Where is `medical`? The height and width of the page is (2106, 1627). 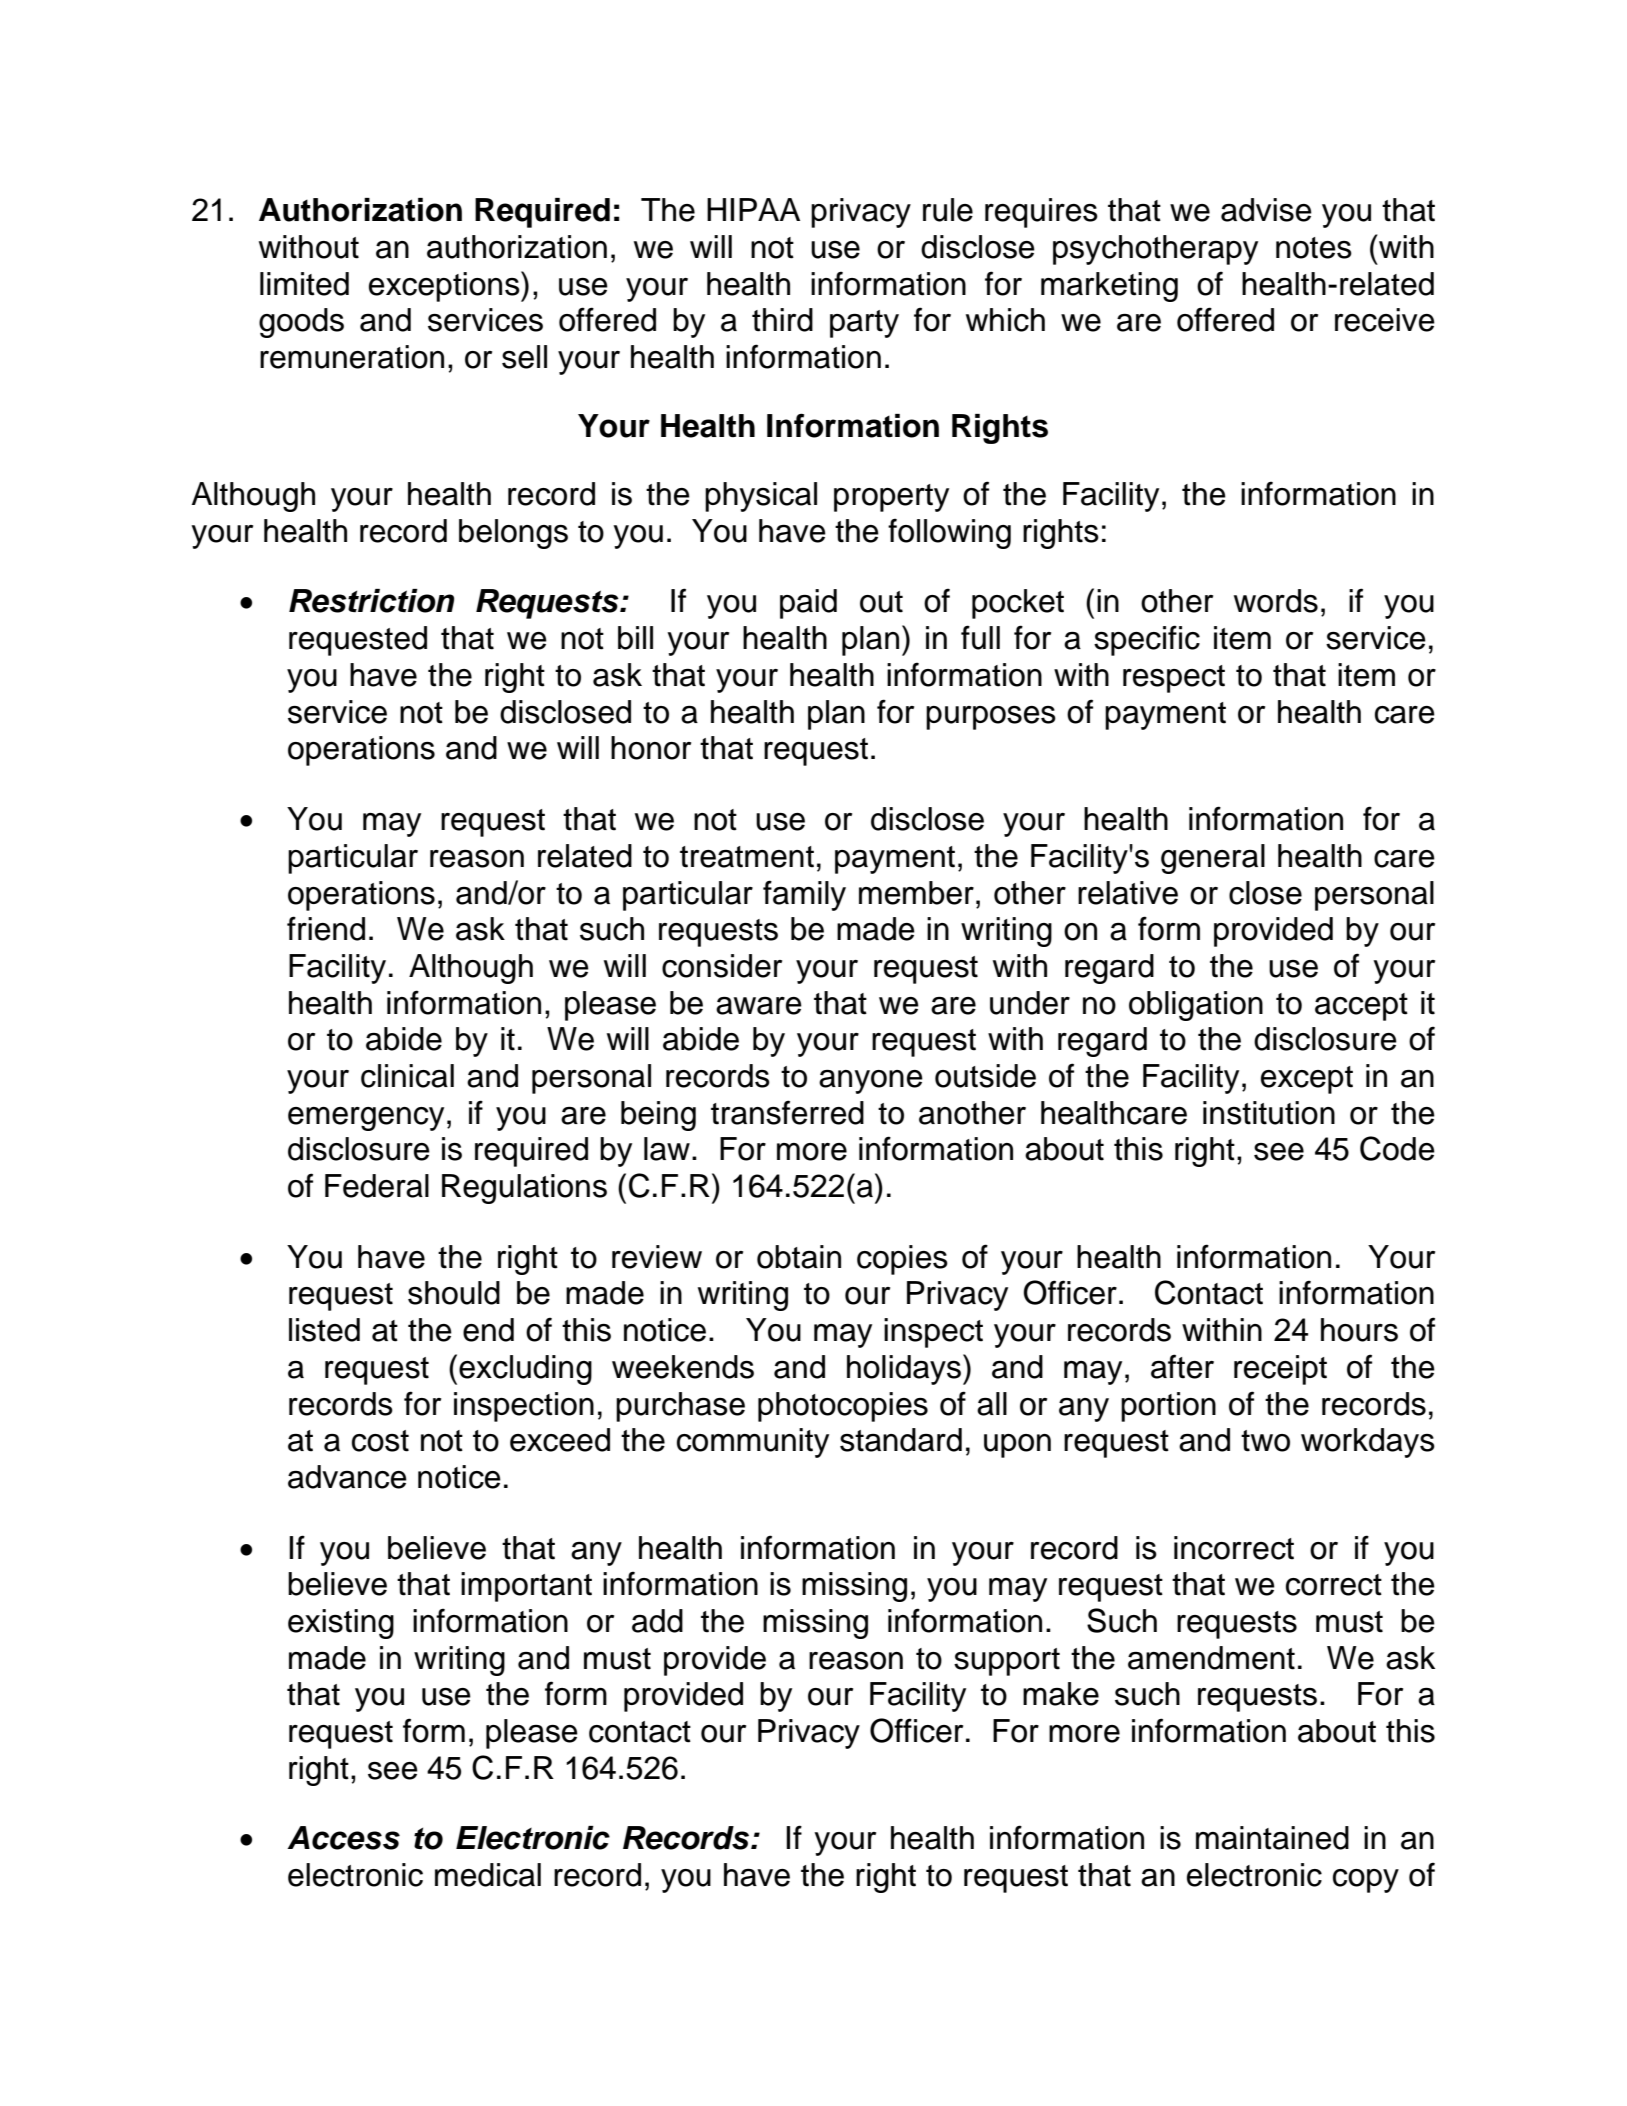 medical is located at coordinates (488, 1875).
